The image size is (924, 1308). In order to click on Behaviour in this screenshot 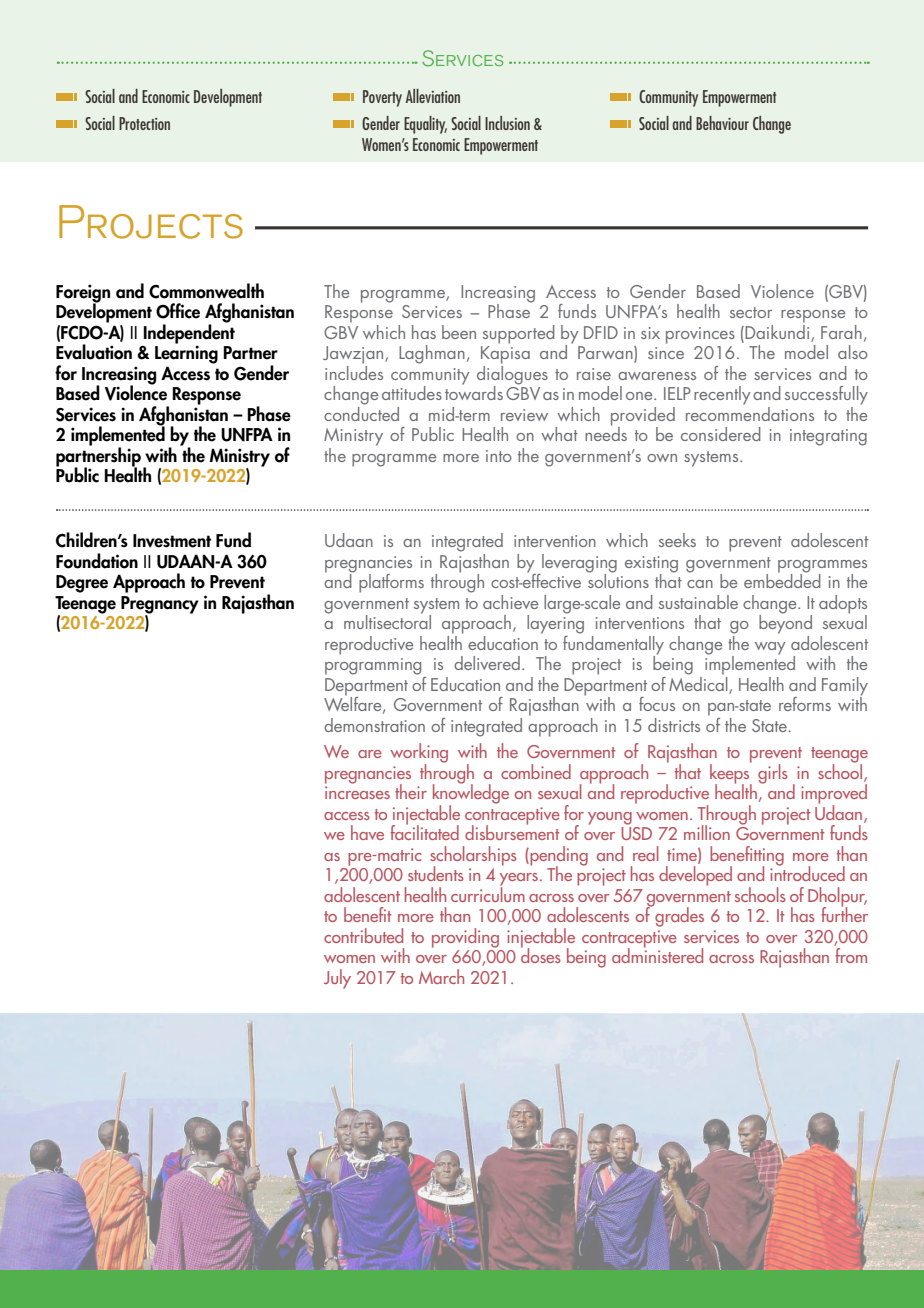, I will do `click(722, 123)`.
